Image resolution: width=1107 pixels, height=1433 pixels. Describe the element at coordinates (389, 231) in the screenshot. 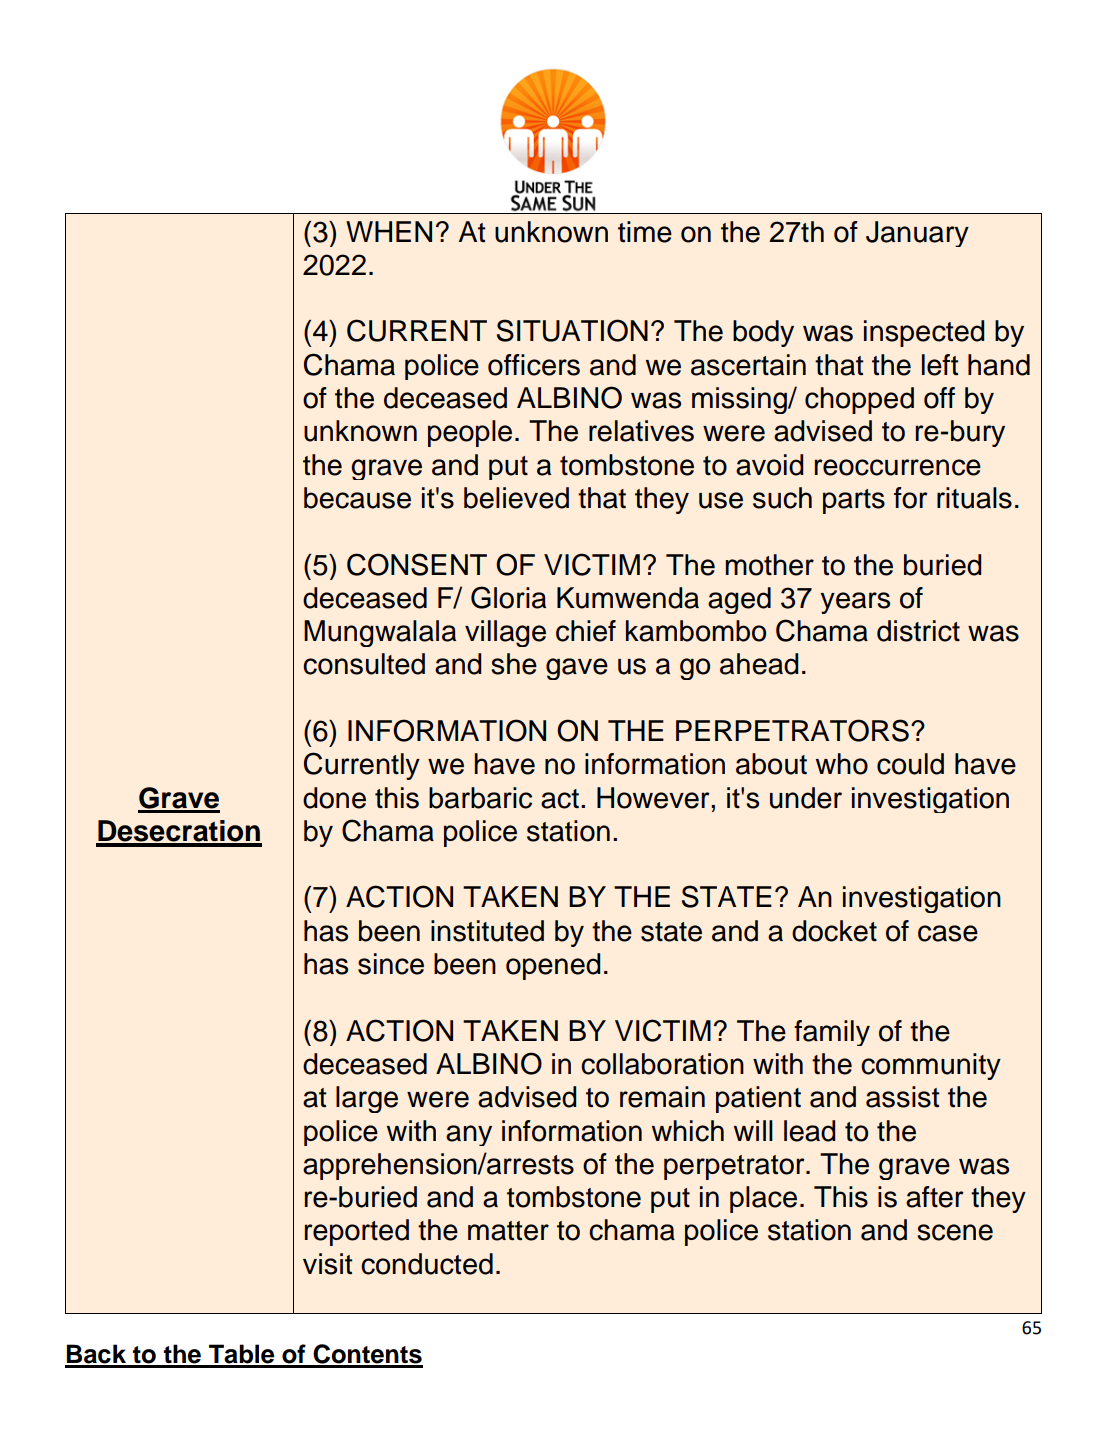

I see `WHEN` at that location.
